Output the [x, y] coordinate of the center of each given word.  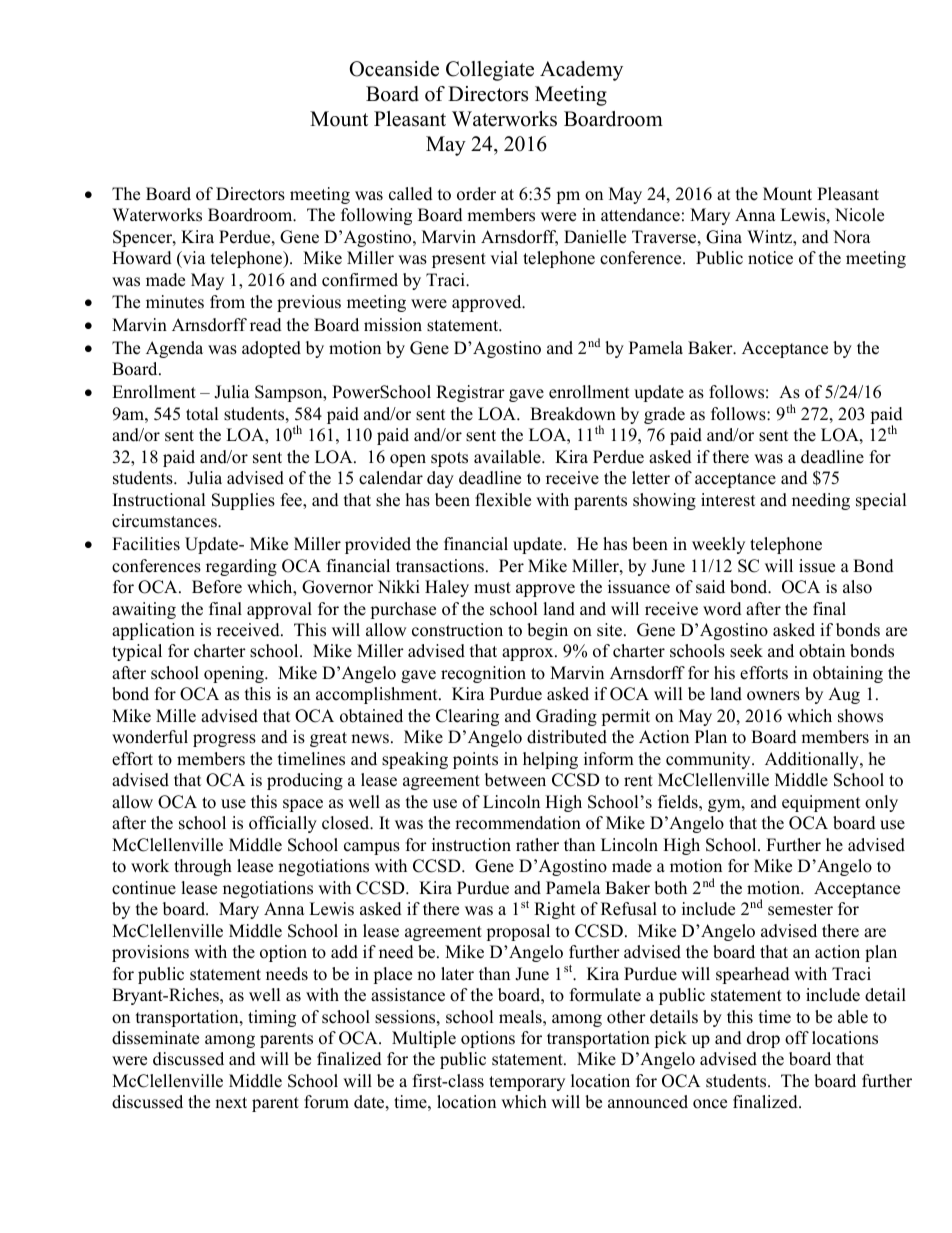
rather [537, 845]
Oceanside [394, 69]
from [227, 302]
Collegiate [490, 71]
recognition [483, 674]
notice [770, 258]
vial [504, 257]
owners [773, 696]
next [231, 1103]
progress [224, 740]
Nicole [859, 215]
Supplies [243, 501]
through [203, 867]
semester [800, 910]
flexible [503, 500]
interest [728, 500]
